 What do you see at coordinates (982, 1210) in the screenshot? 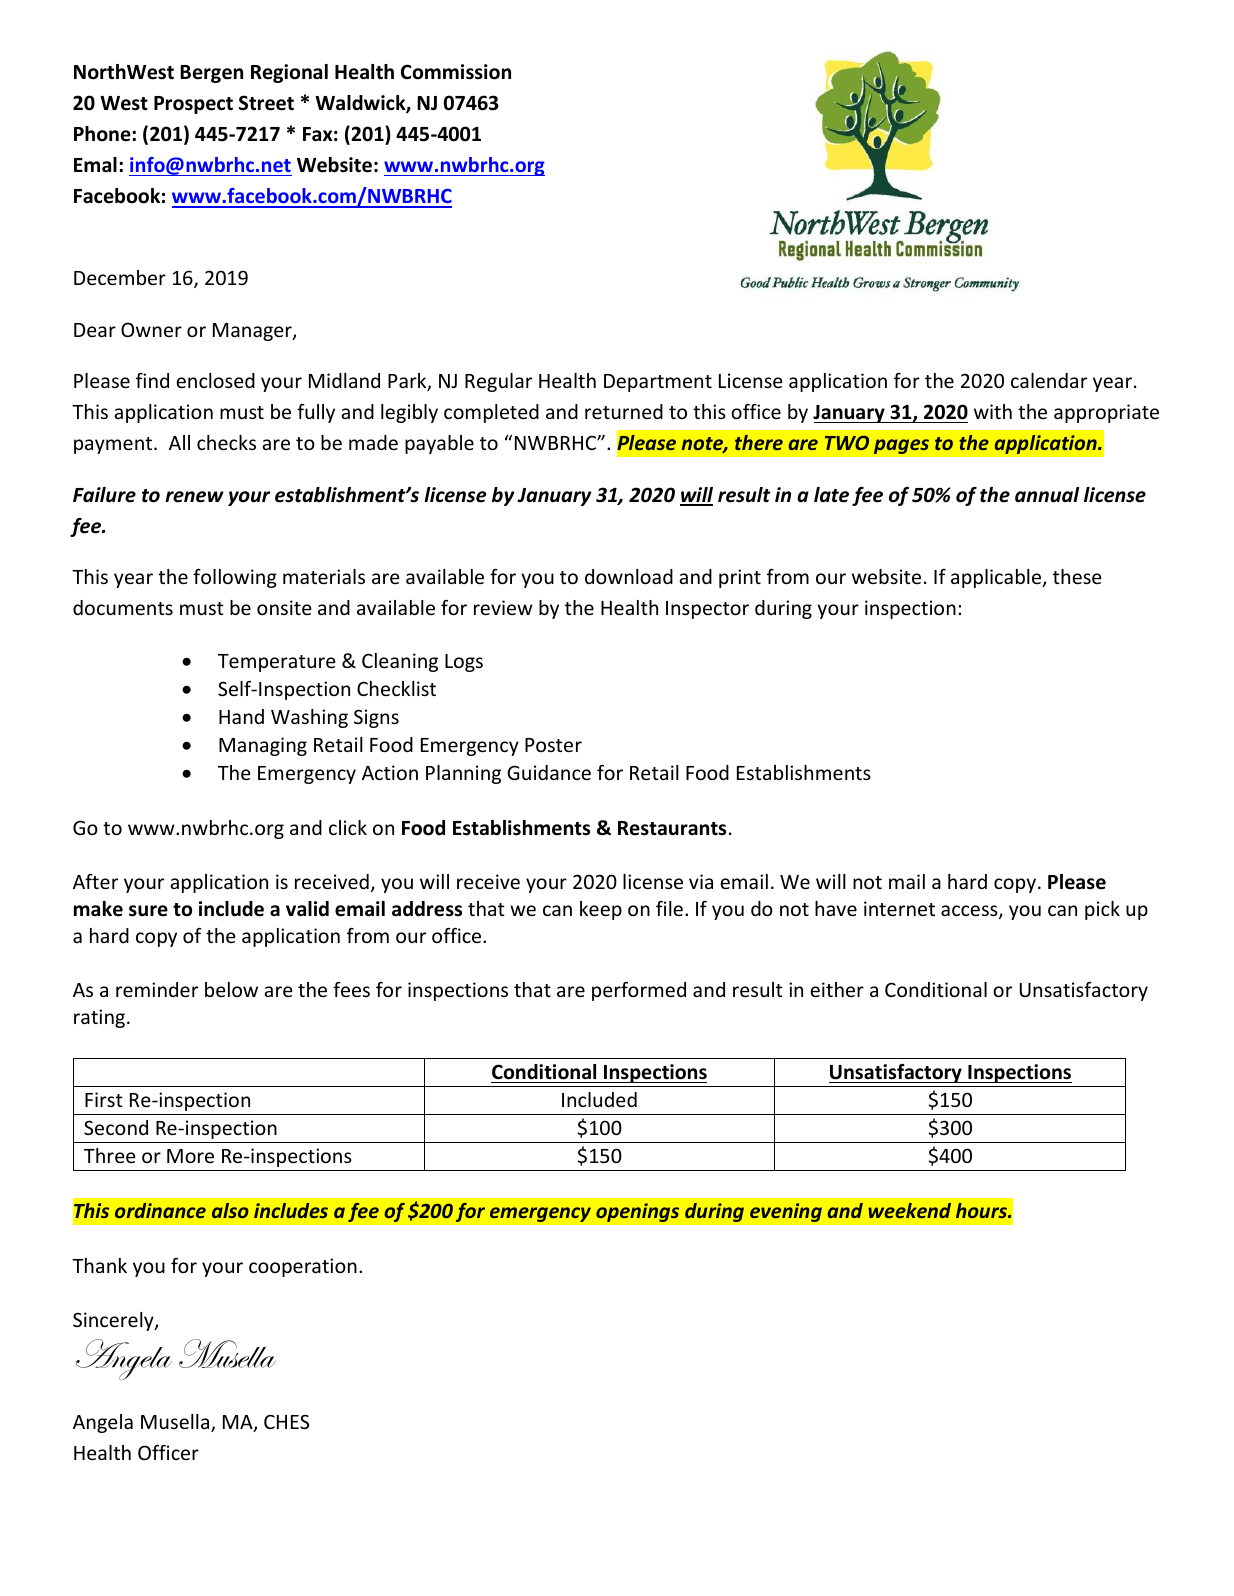
I see `hours` at bounding box center [982, 1210].
